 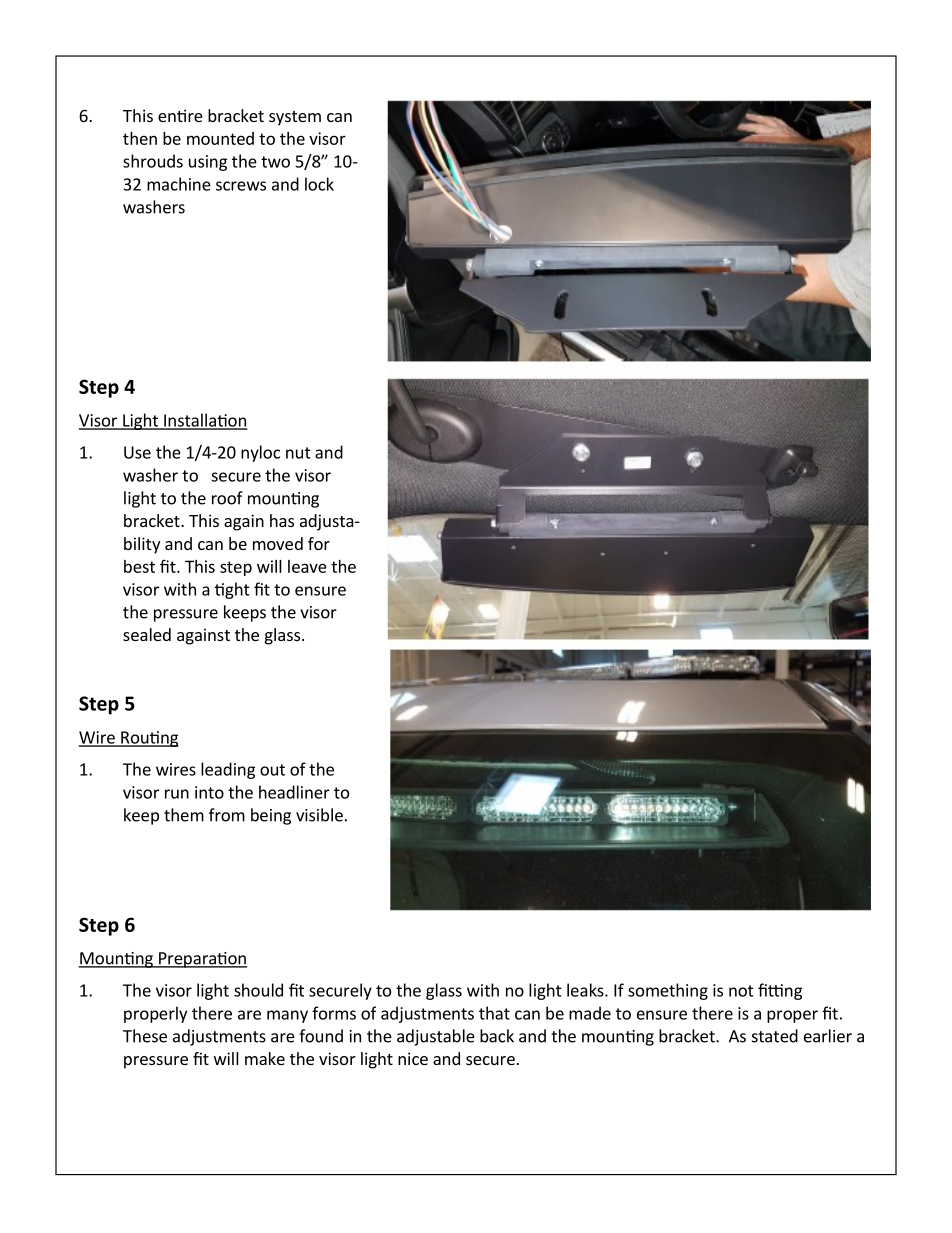 I want to click on not, so click(x=741, y=991).
